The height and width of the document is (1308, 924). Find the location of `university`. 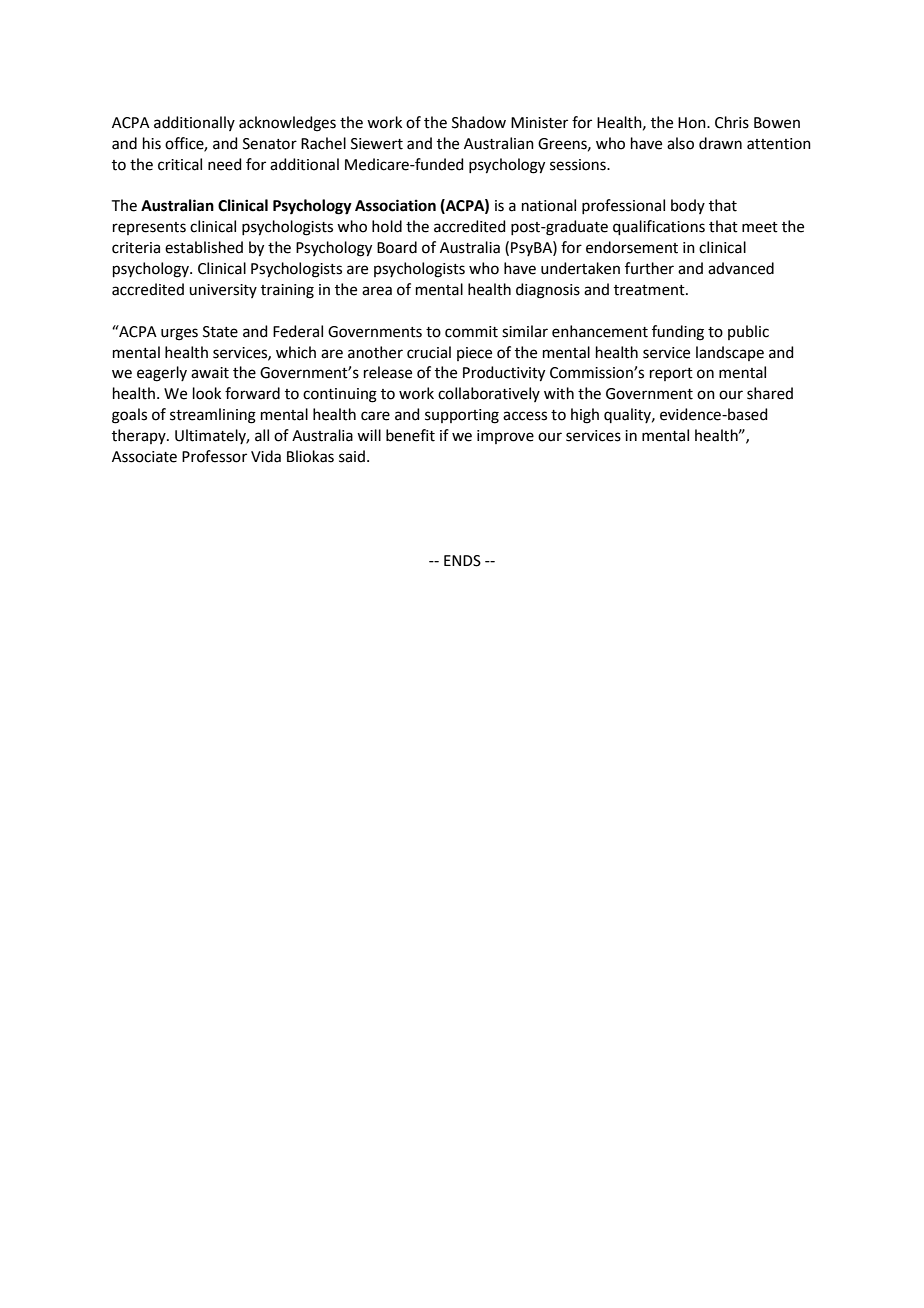

university is located at coordinates (223, 291).
